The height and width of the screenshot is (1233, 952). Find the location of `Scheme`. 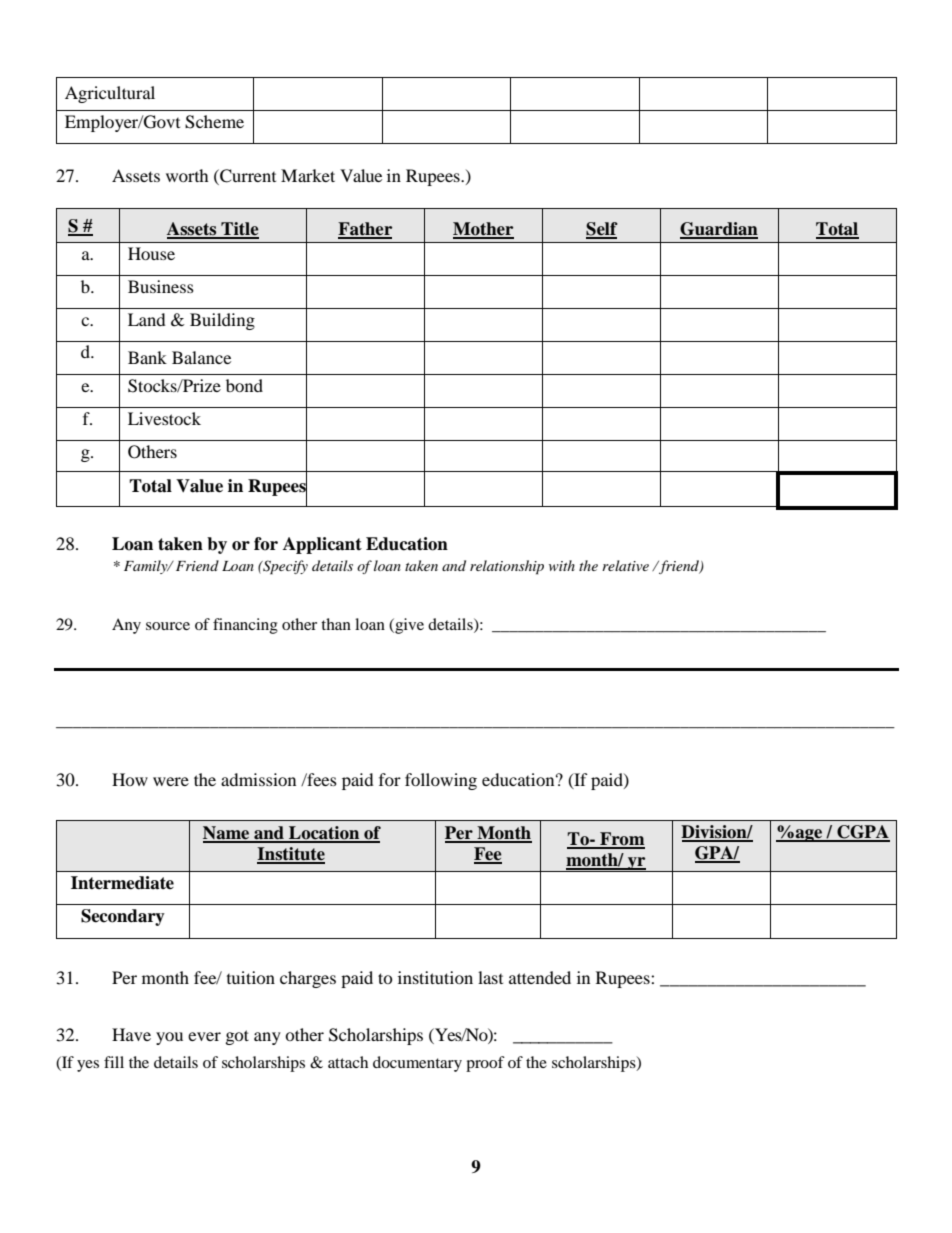

Scheme is located at coordinates (214, 122).
